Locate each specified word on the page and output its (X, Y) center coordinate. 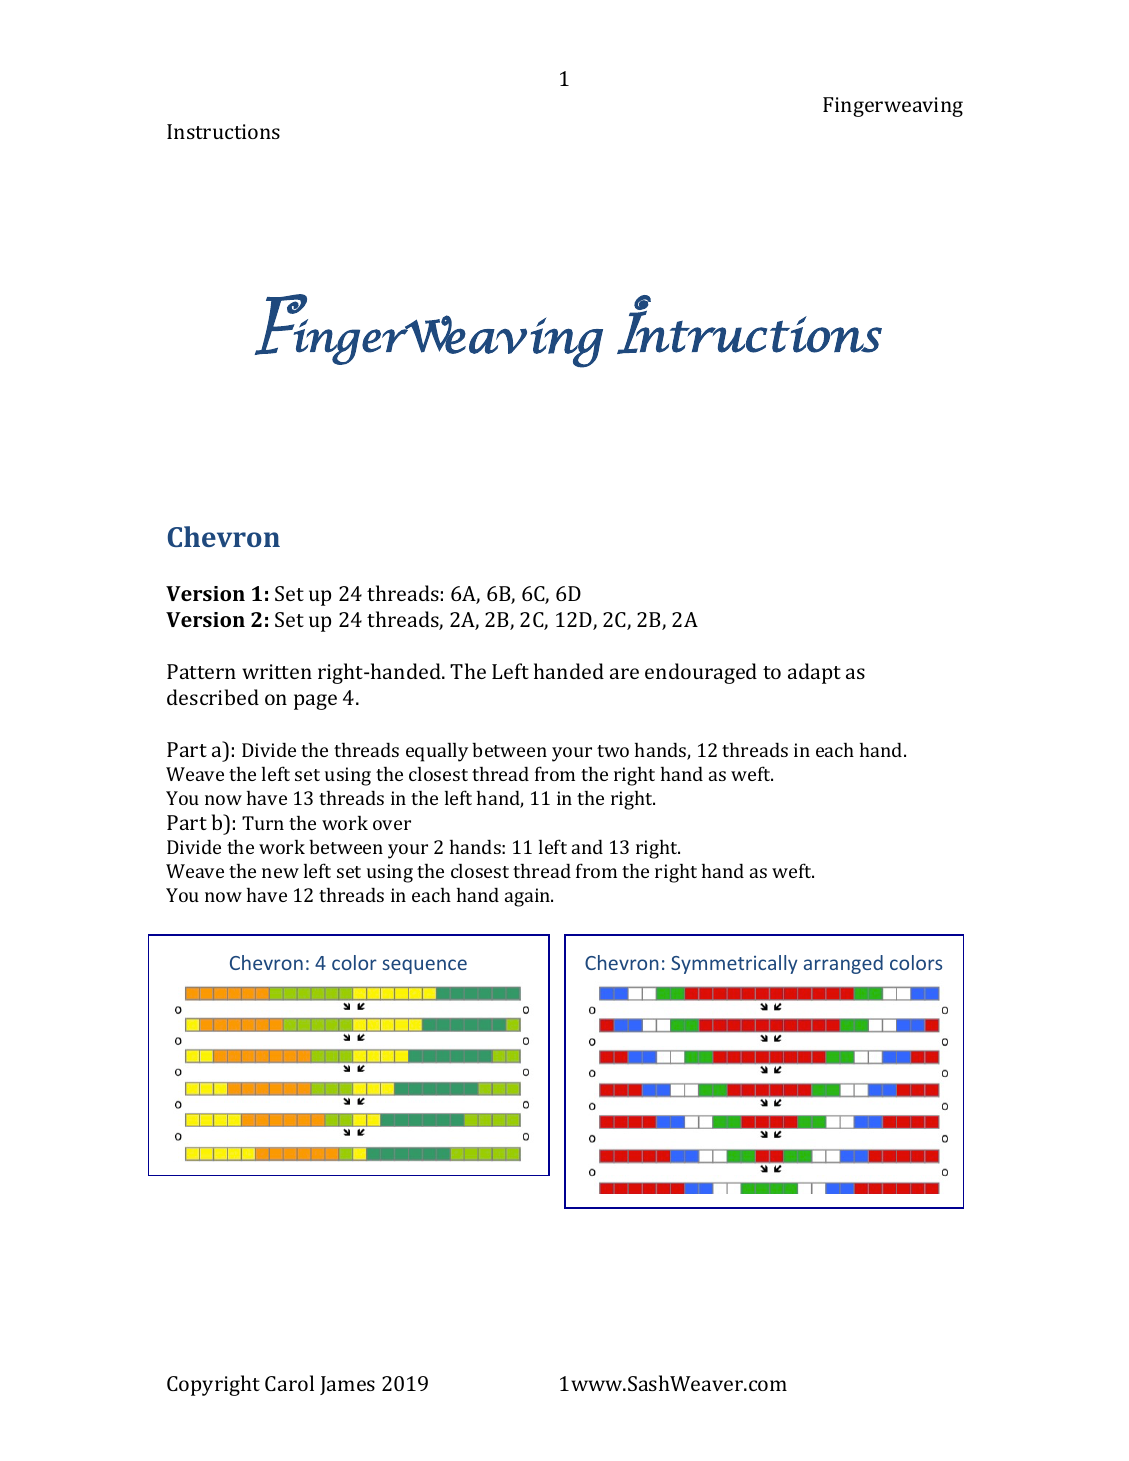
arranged (843, 964)
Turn (263, 823)
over (392, 825)
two (613, 751)
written (277, 671)
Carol (289, 1383)
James (347, 1385)
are (624, 673)
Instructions (223, 131)
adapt (814, 673)
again (529, 897)
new (280, 873)
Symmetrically (734, 964)
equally (437, 752)
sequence (424, 966)
